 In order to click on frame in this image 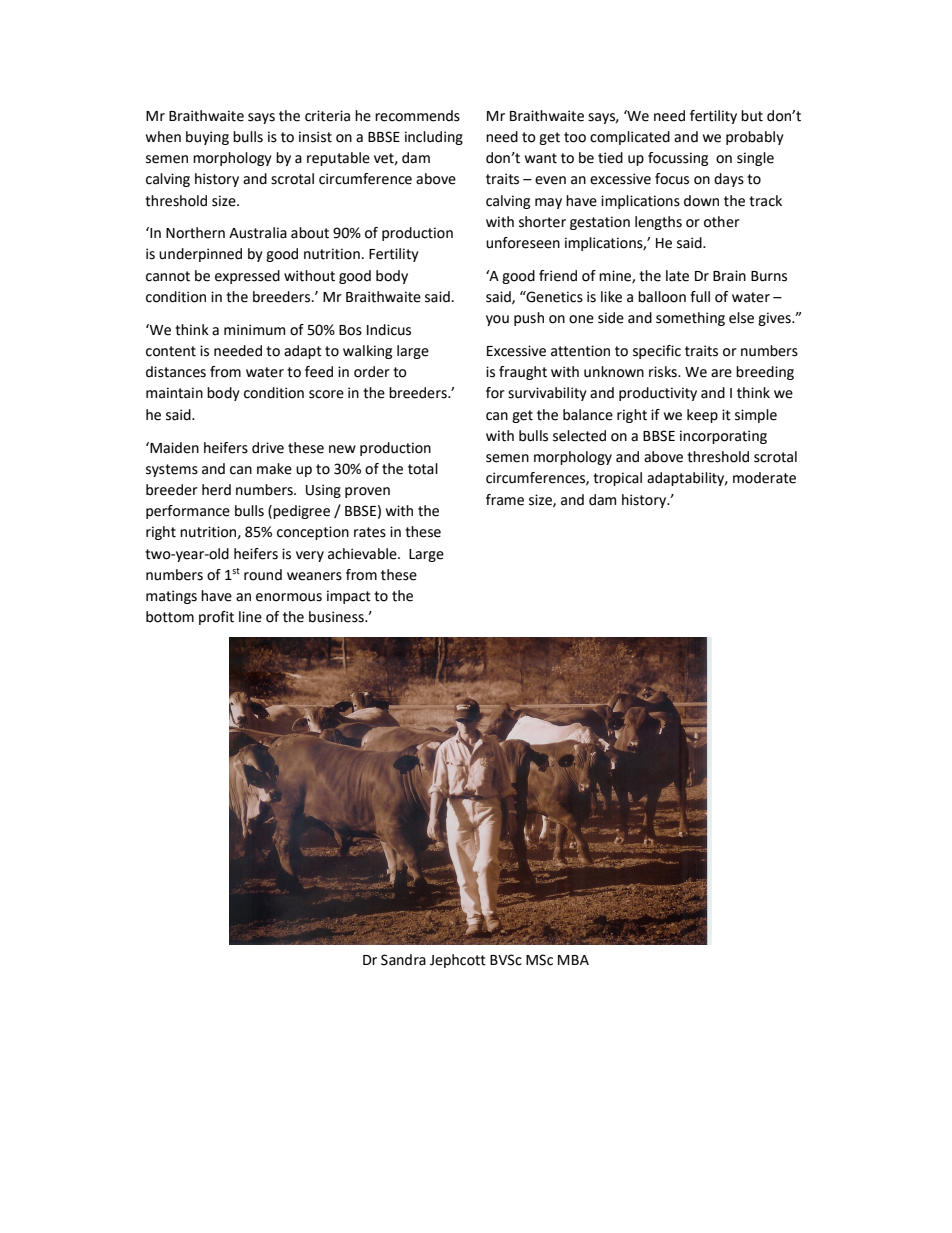, I will do `click(505, 500)`.
